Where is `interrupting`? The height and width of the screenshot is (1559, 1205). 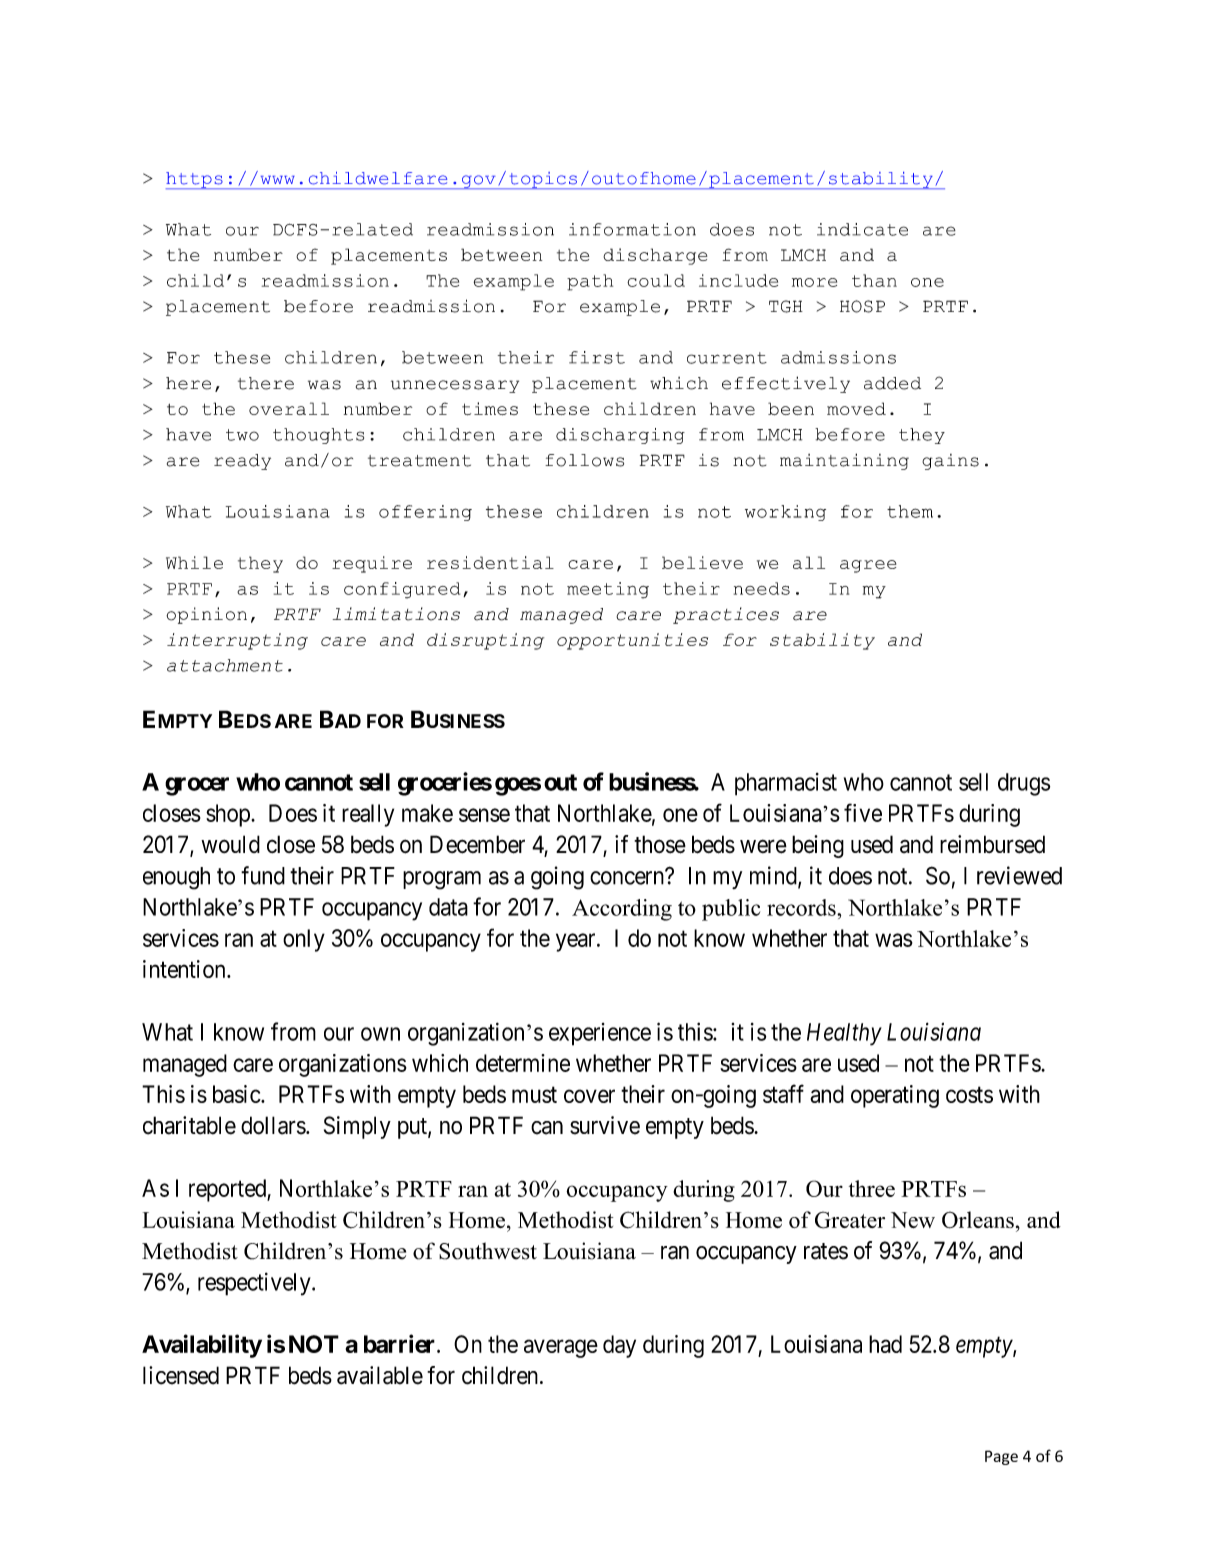 interrupting is located at coordinates (237, 641).
